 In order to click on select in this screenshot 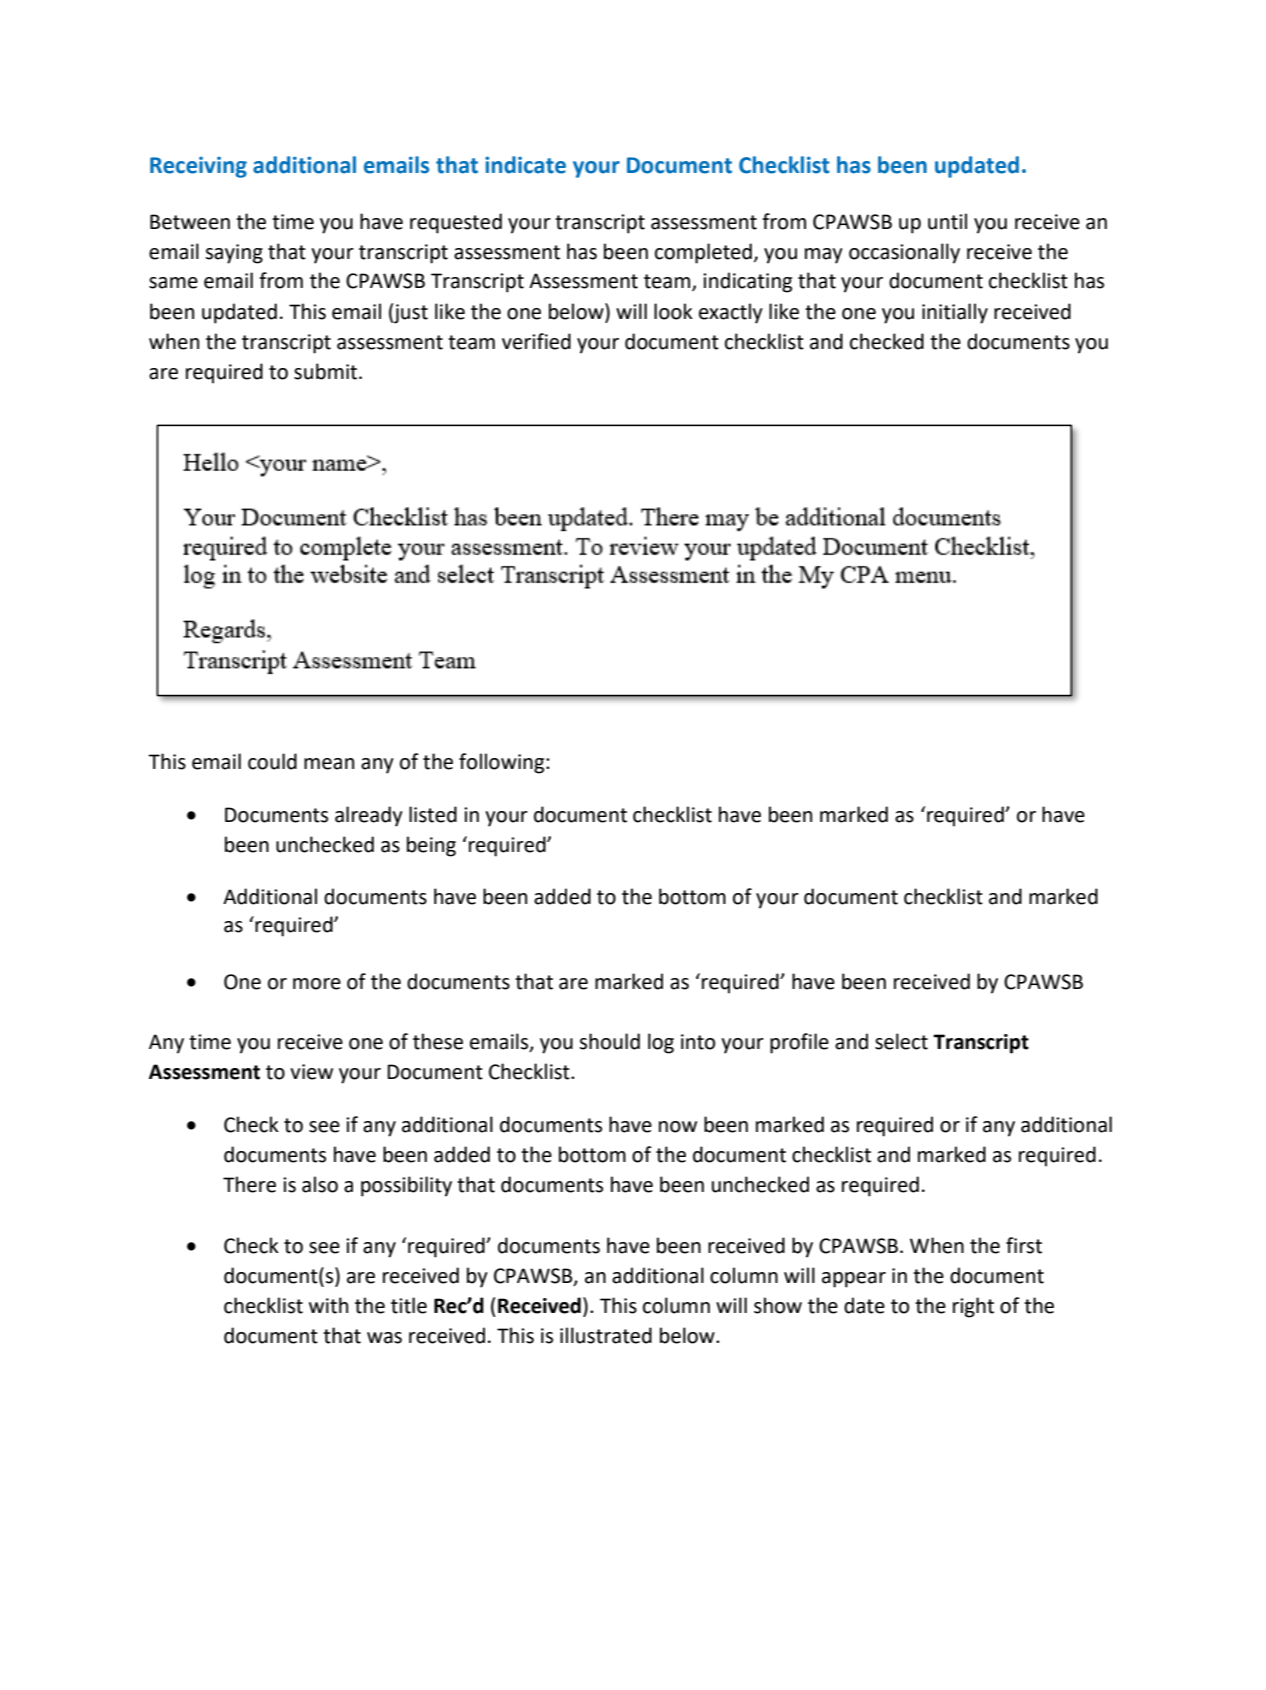, I will do `click(901, 1041)`.
